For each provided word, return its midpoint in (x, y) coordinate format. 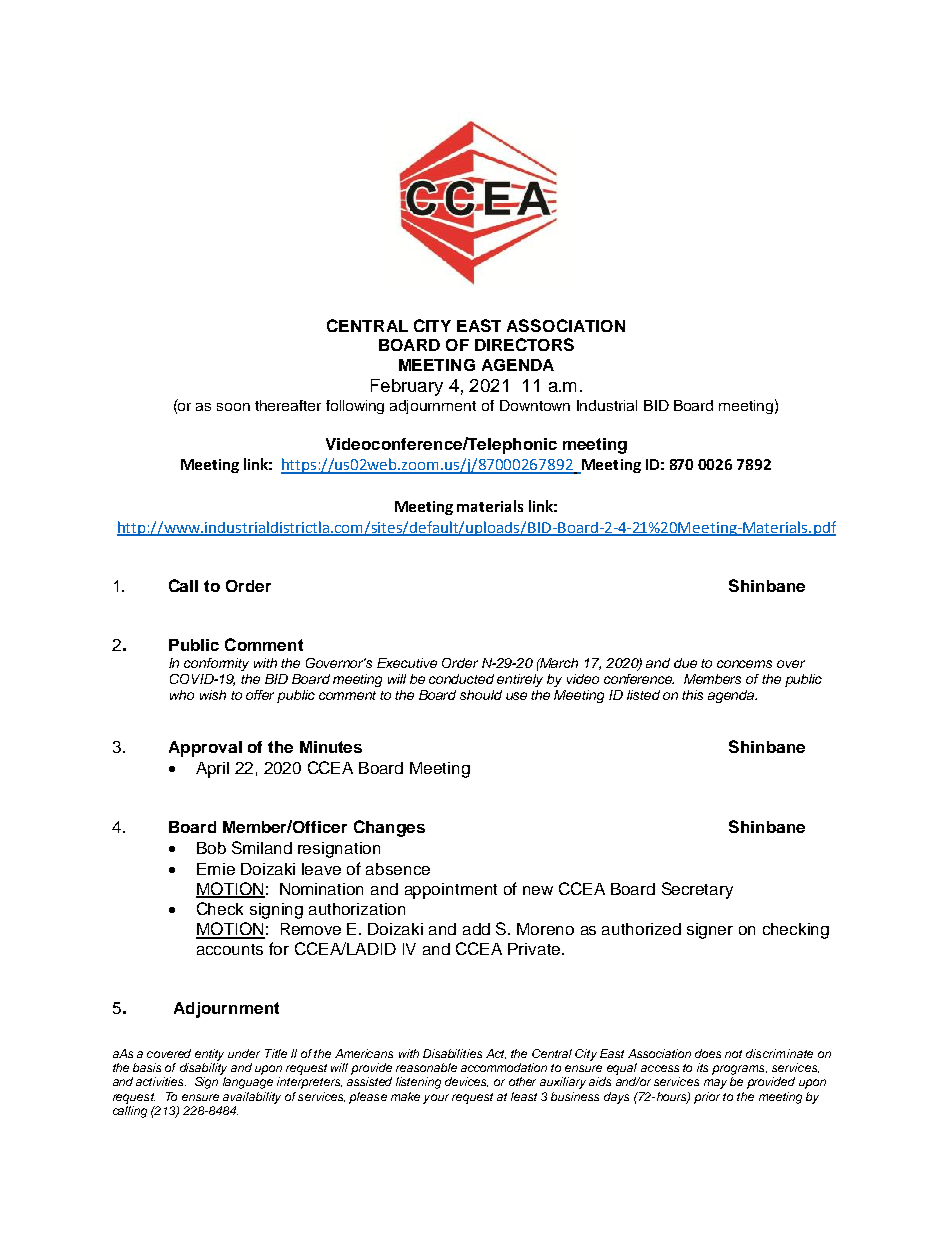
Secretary (697, 890)
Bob (211, 848)
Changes (389, 828)
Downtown (535, 405)
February (407, 387)
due (685, 663)
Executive (407, 663)
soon (233, 407)
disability (203, 1069)
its (702, 1067)
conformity (216, 664)
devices (466, 1082)
